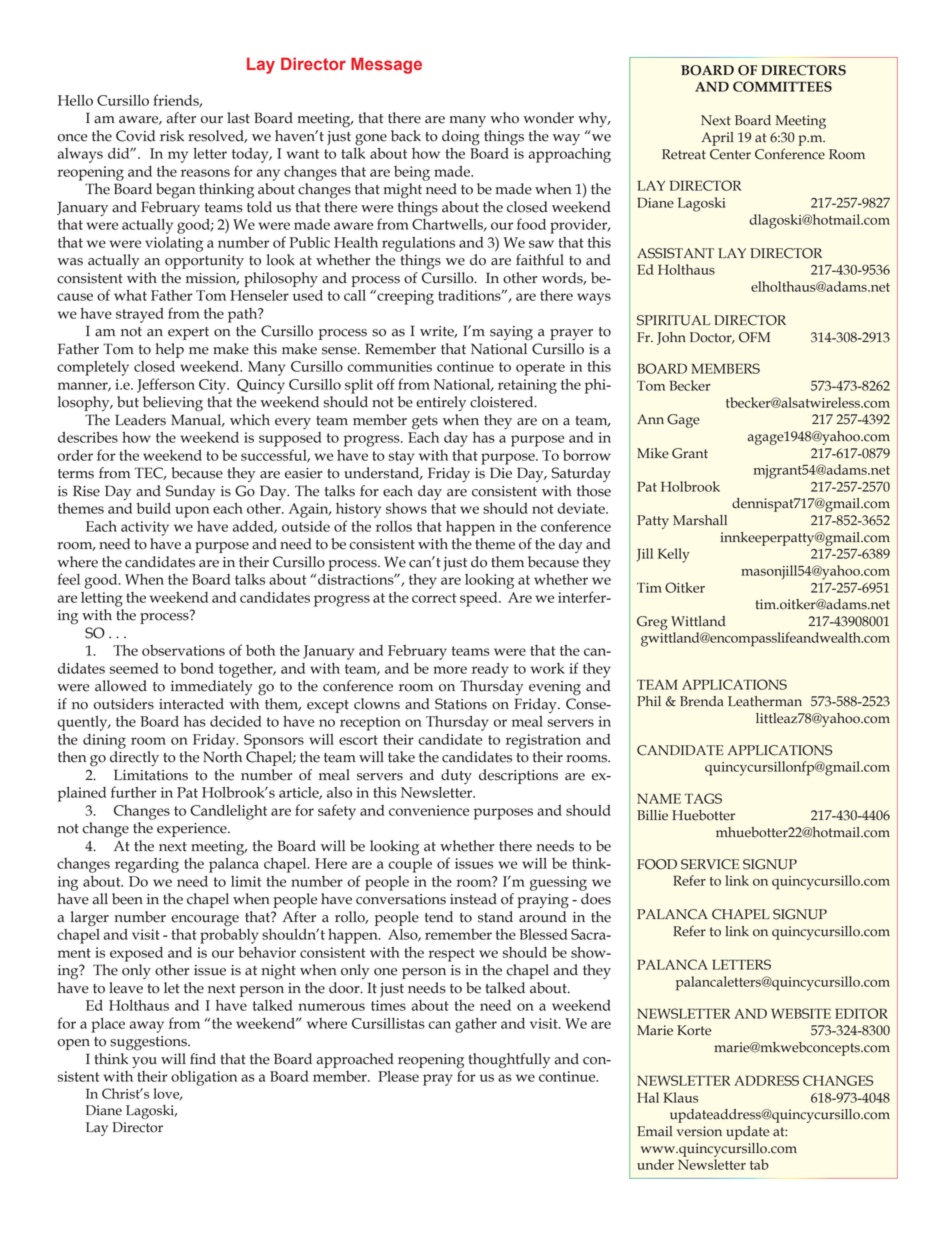 This screenshot has height=1233, width=952. Describe the element at coordinates (425, 423) in the screenshot. I see `gets` at that location.
